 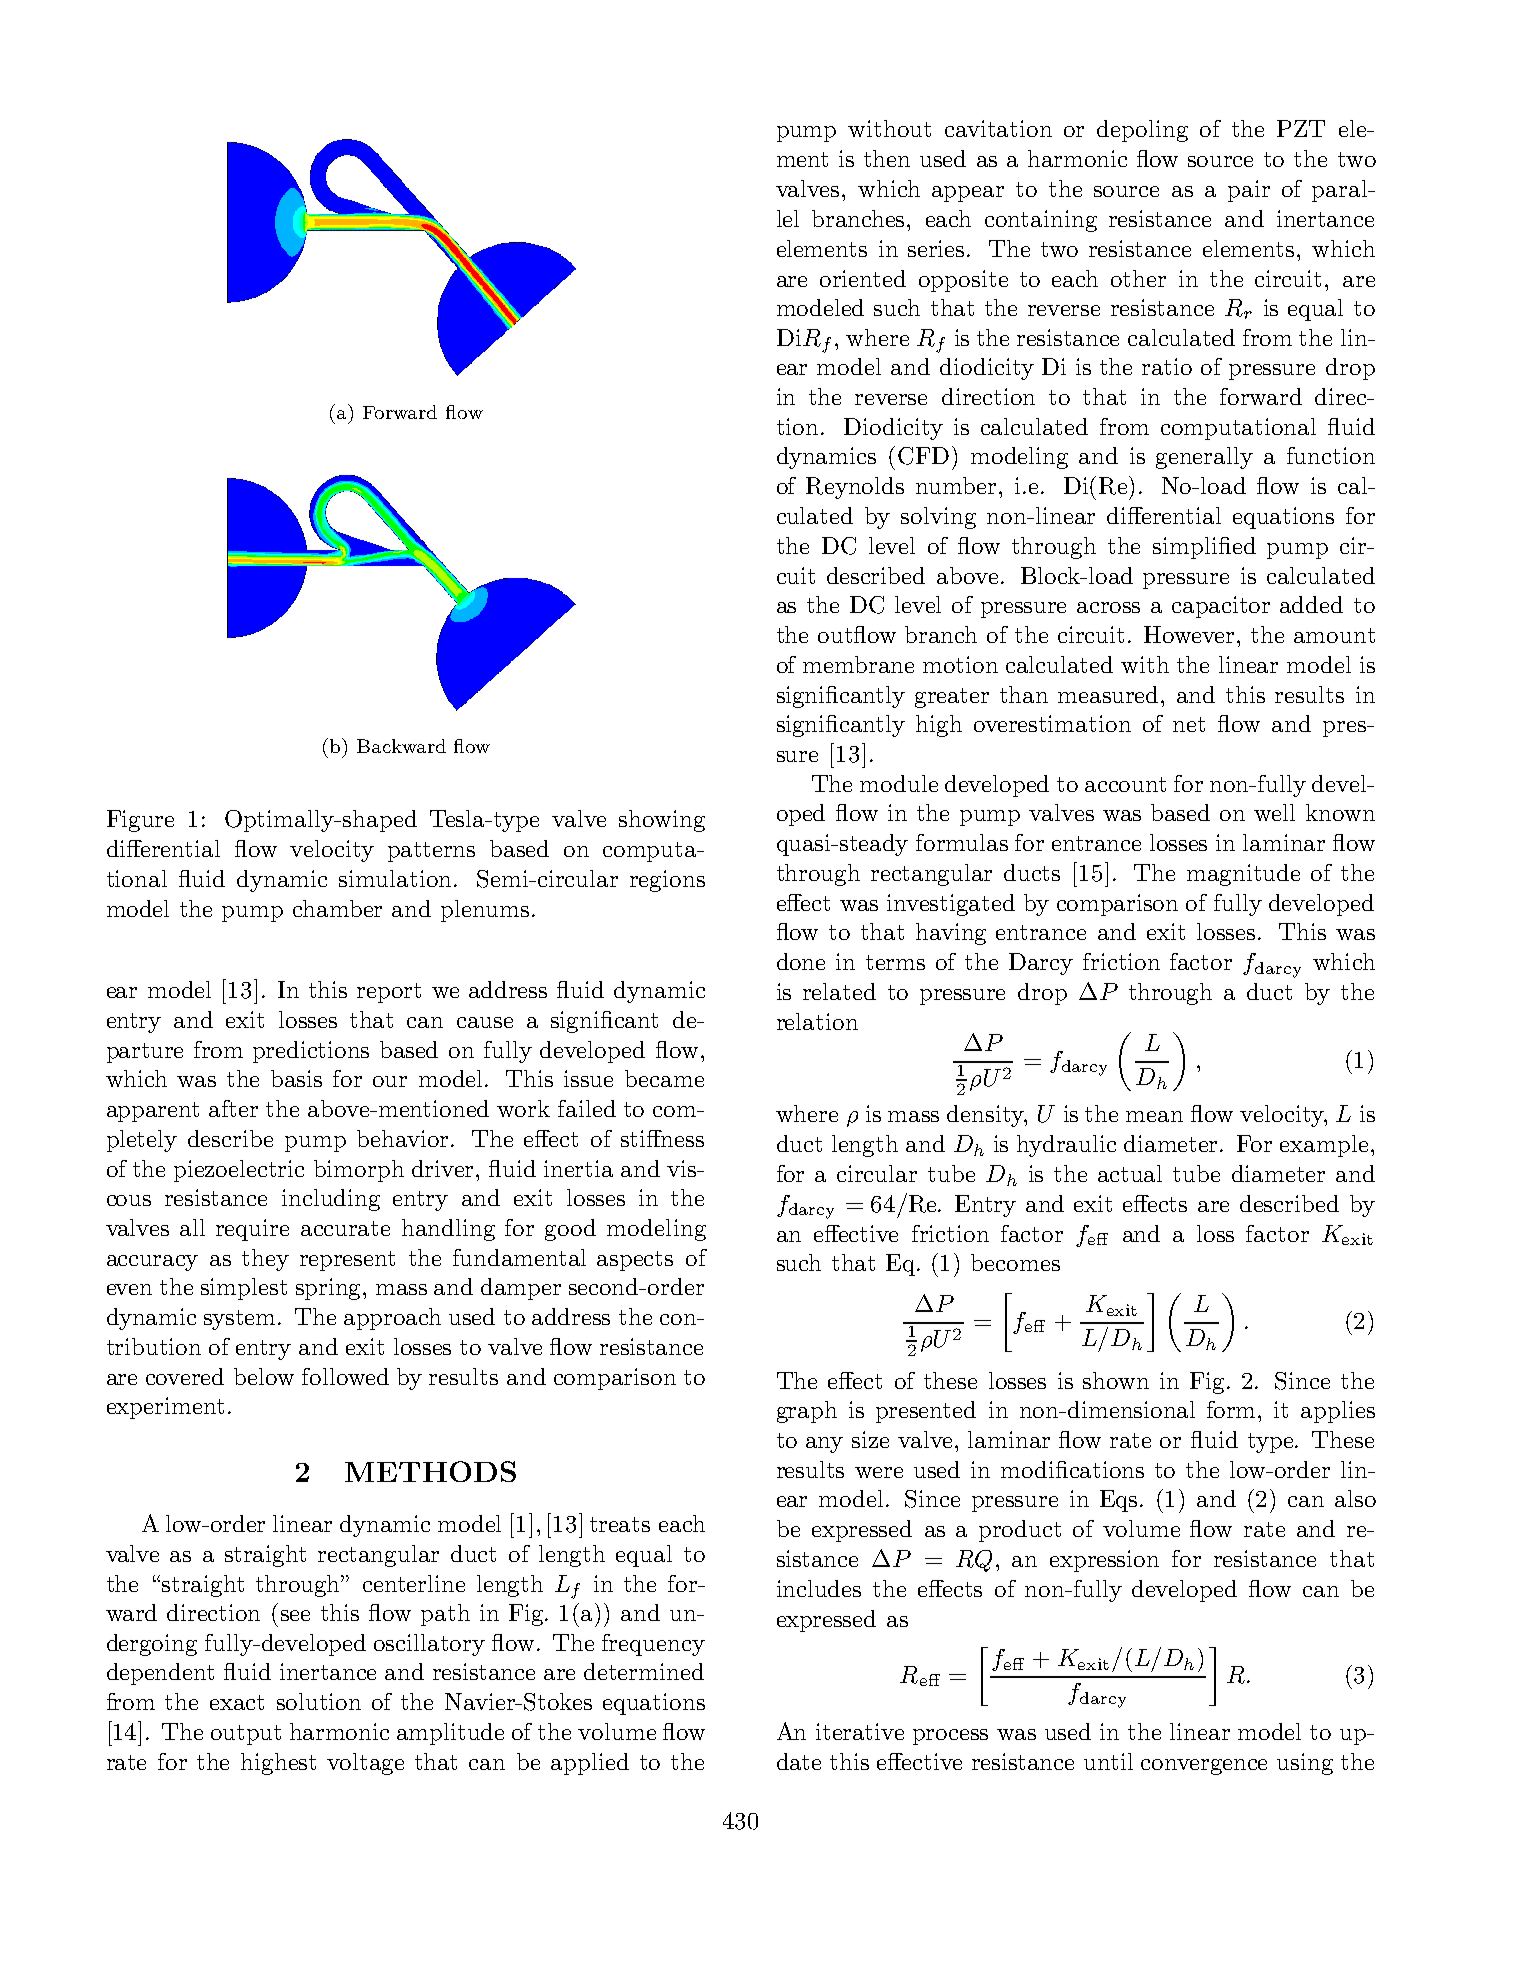 I want to click on pair, so click(x=1249, y=191).
